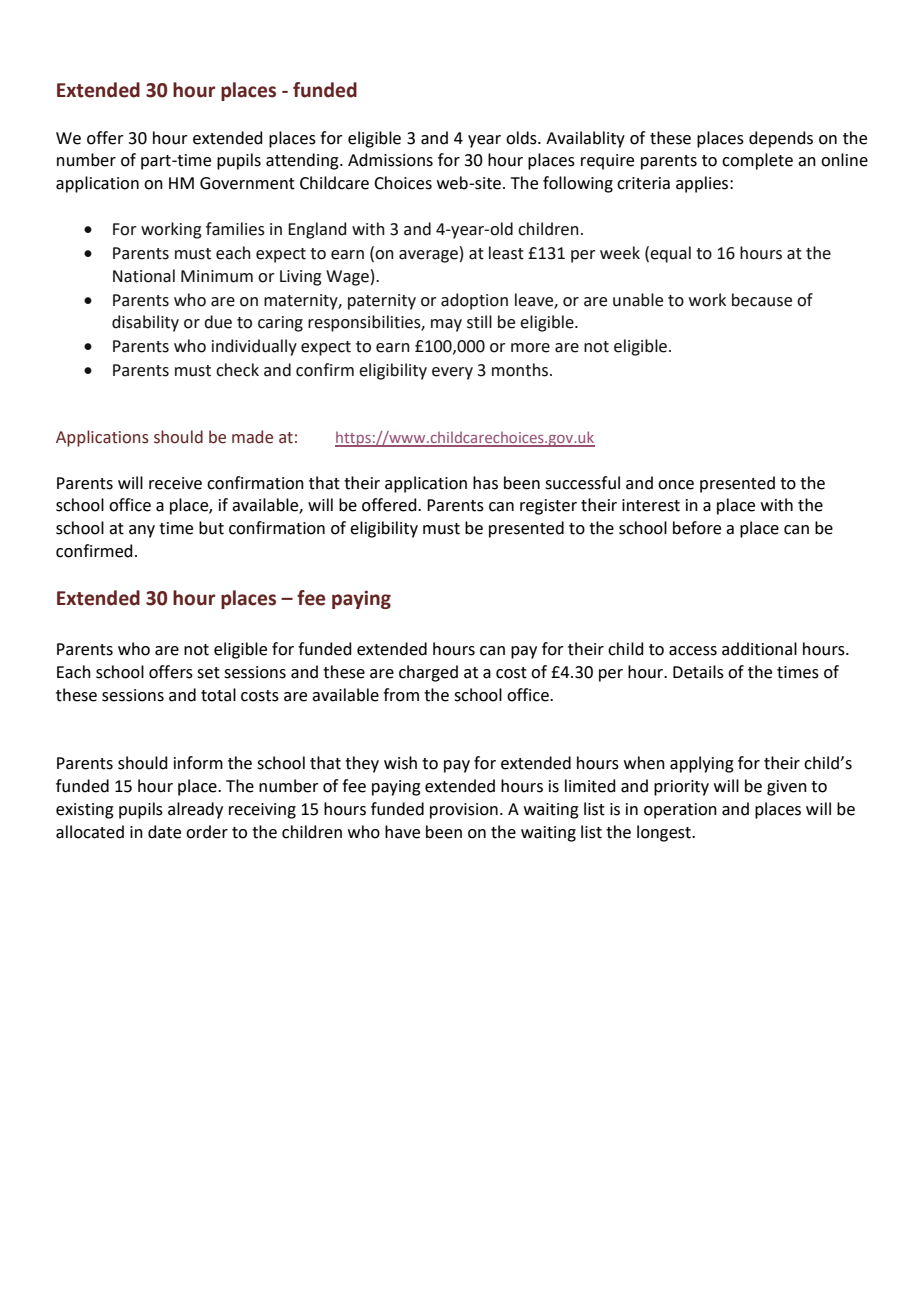 This screenshot has width=924, height=1307. What do you see at coordinates (452, 373) in the screenshot?
I see `every` at bounding box center [452, 373].
